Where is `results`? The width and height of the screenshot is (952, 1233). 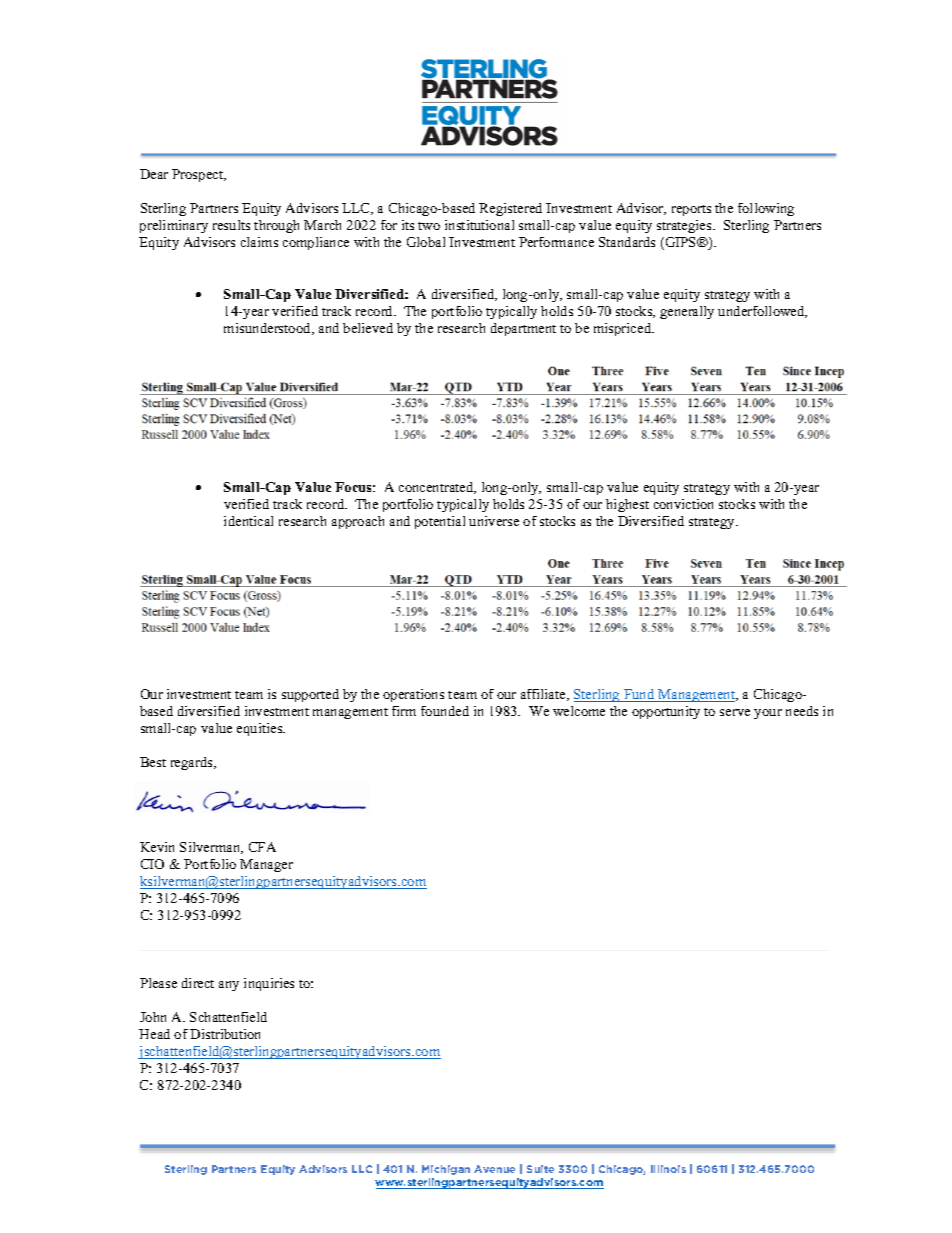 results is located at coordinates (231, 225).
